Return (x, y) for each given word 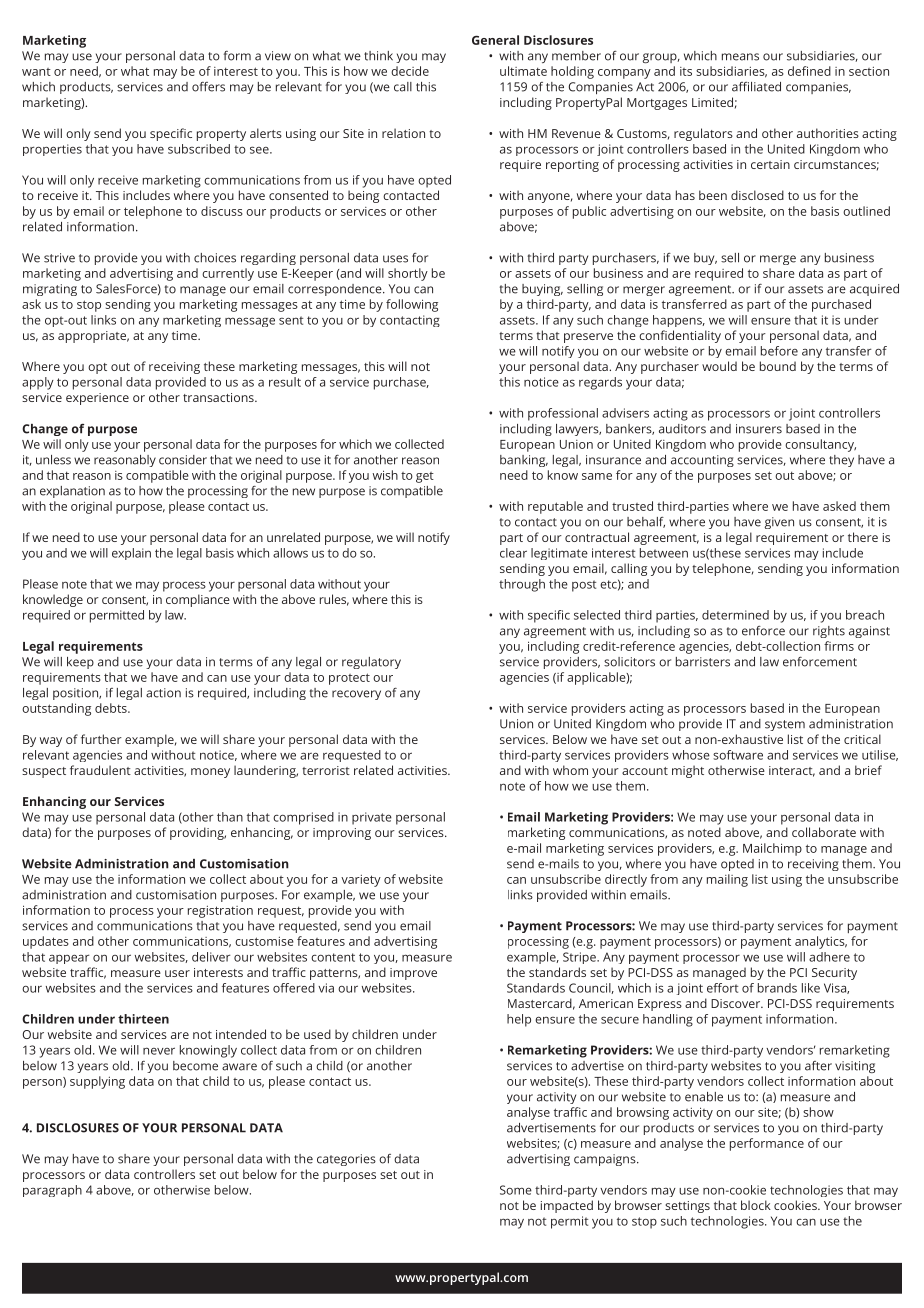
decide (410, 71)
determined (735, 615)
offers (208, 87)
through (522, 585)
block (756, 1205)
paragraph (52, 1191)
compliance (198, 600)
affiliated (756, 87)
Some (516, 1190)
